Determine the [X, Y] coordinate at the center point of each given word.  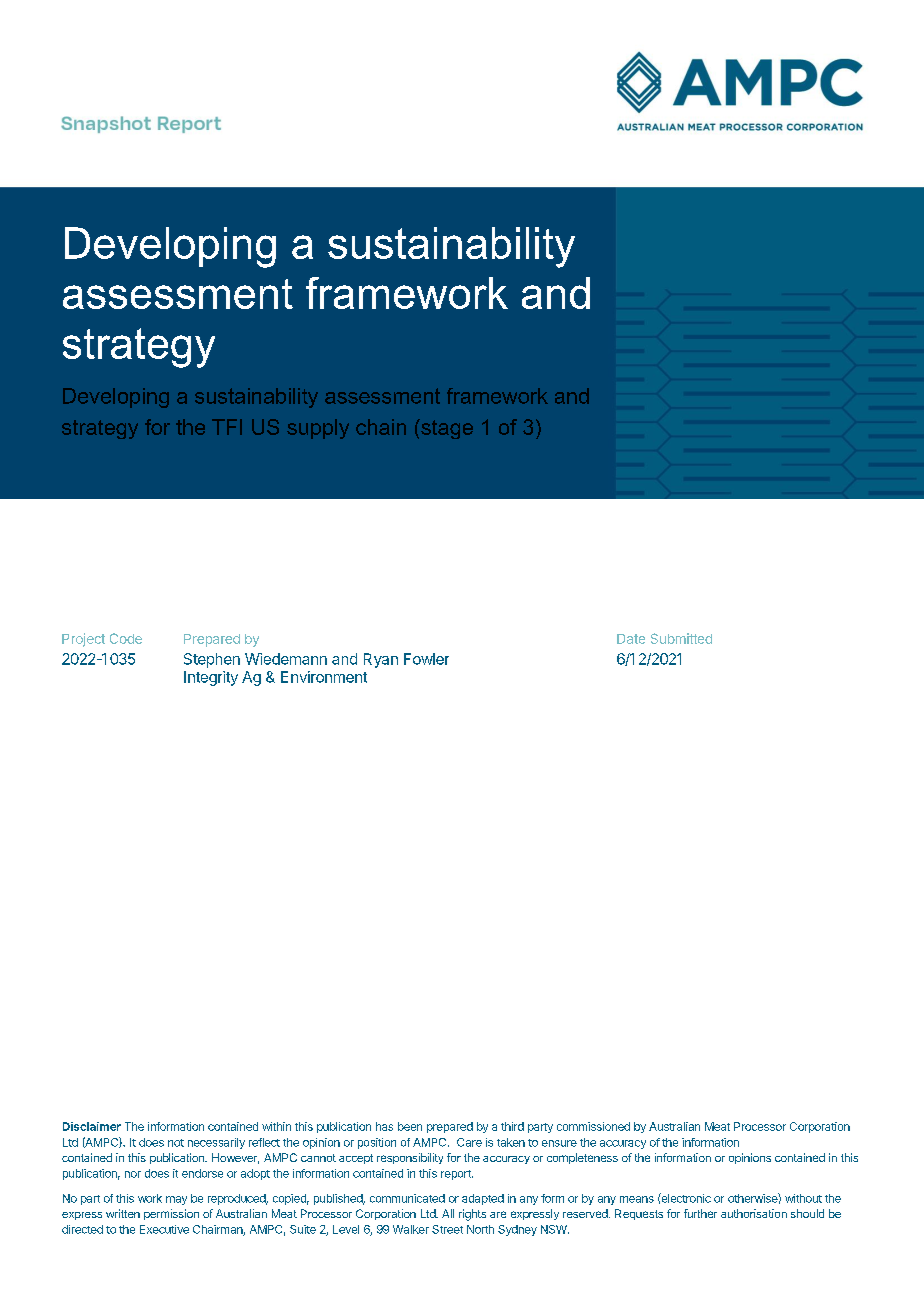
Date [631, 639]
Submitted [681, 638]
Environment [324, 677]
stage [446, 429]
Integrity [211, 678]
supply [318, 429]
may [176, 1200]
